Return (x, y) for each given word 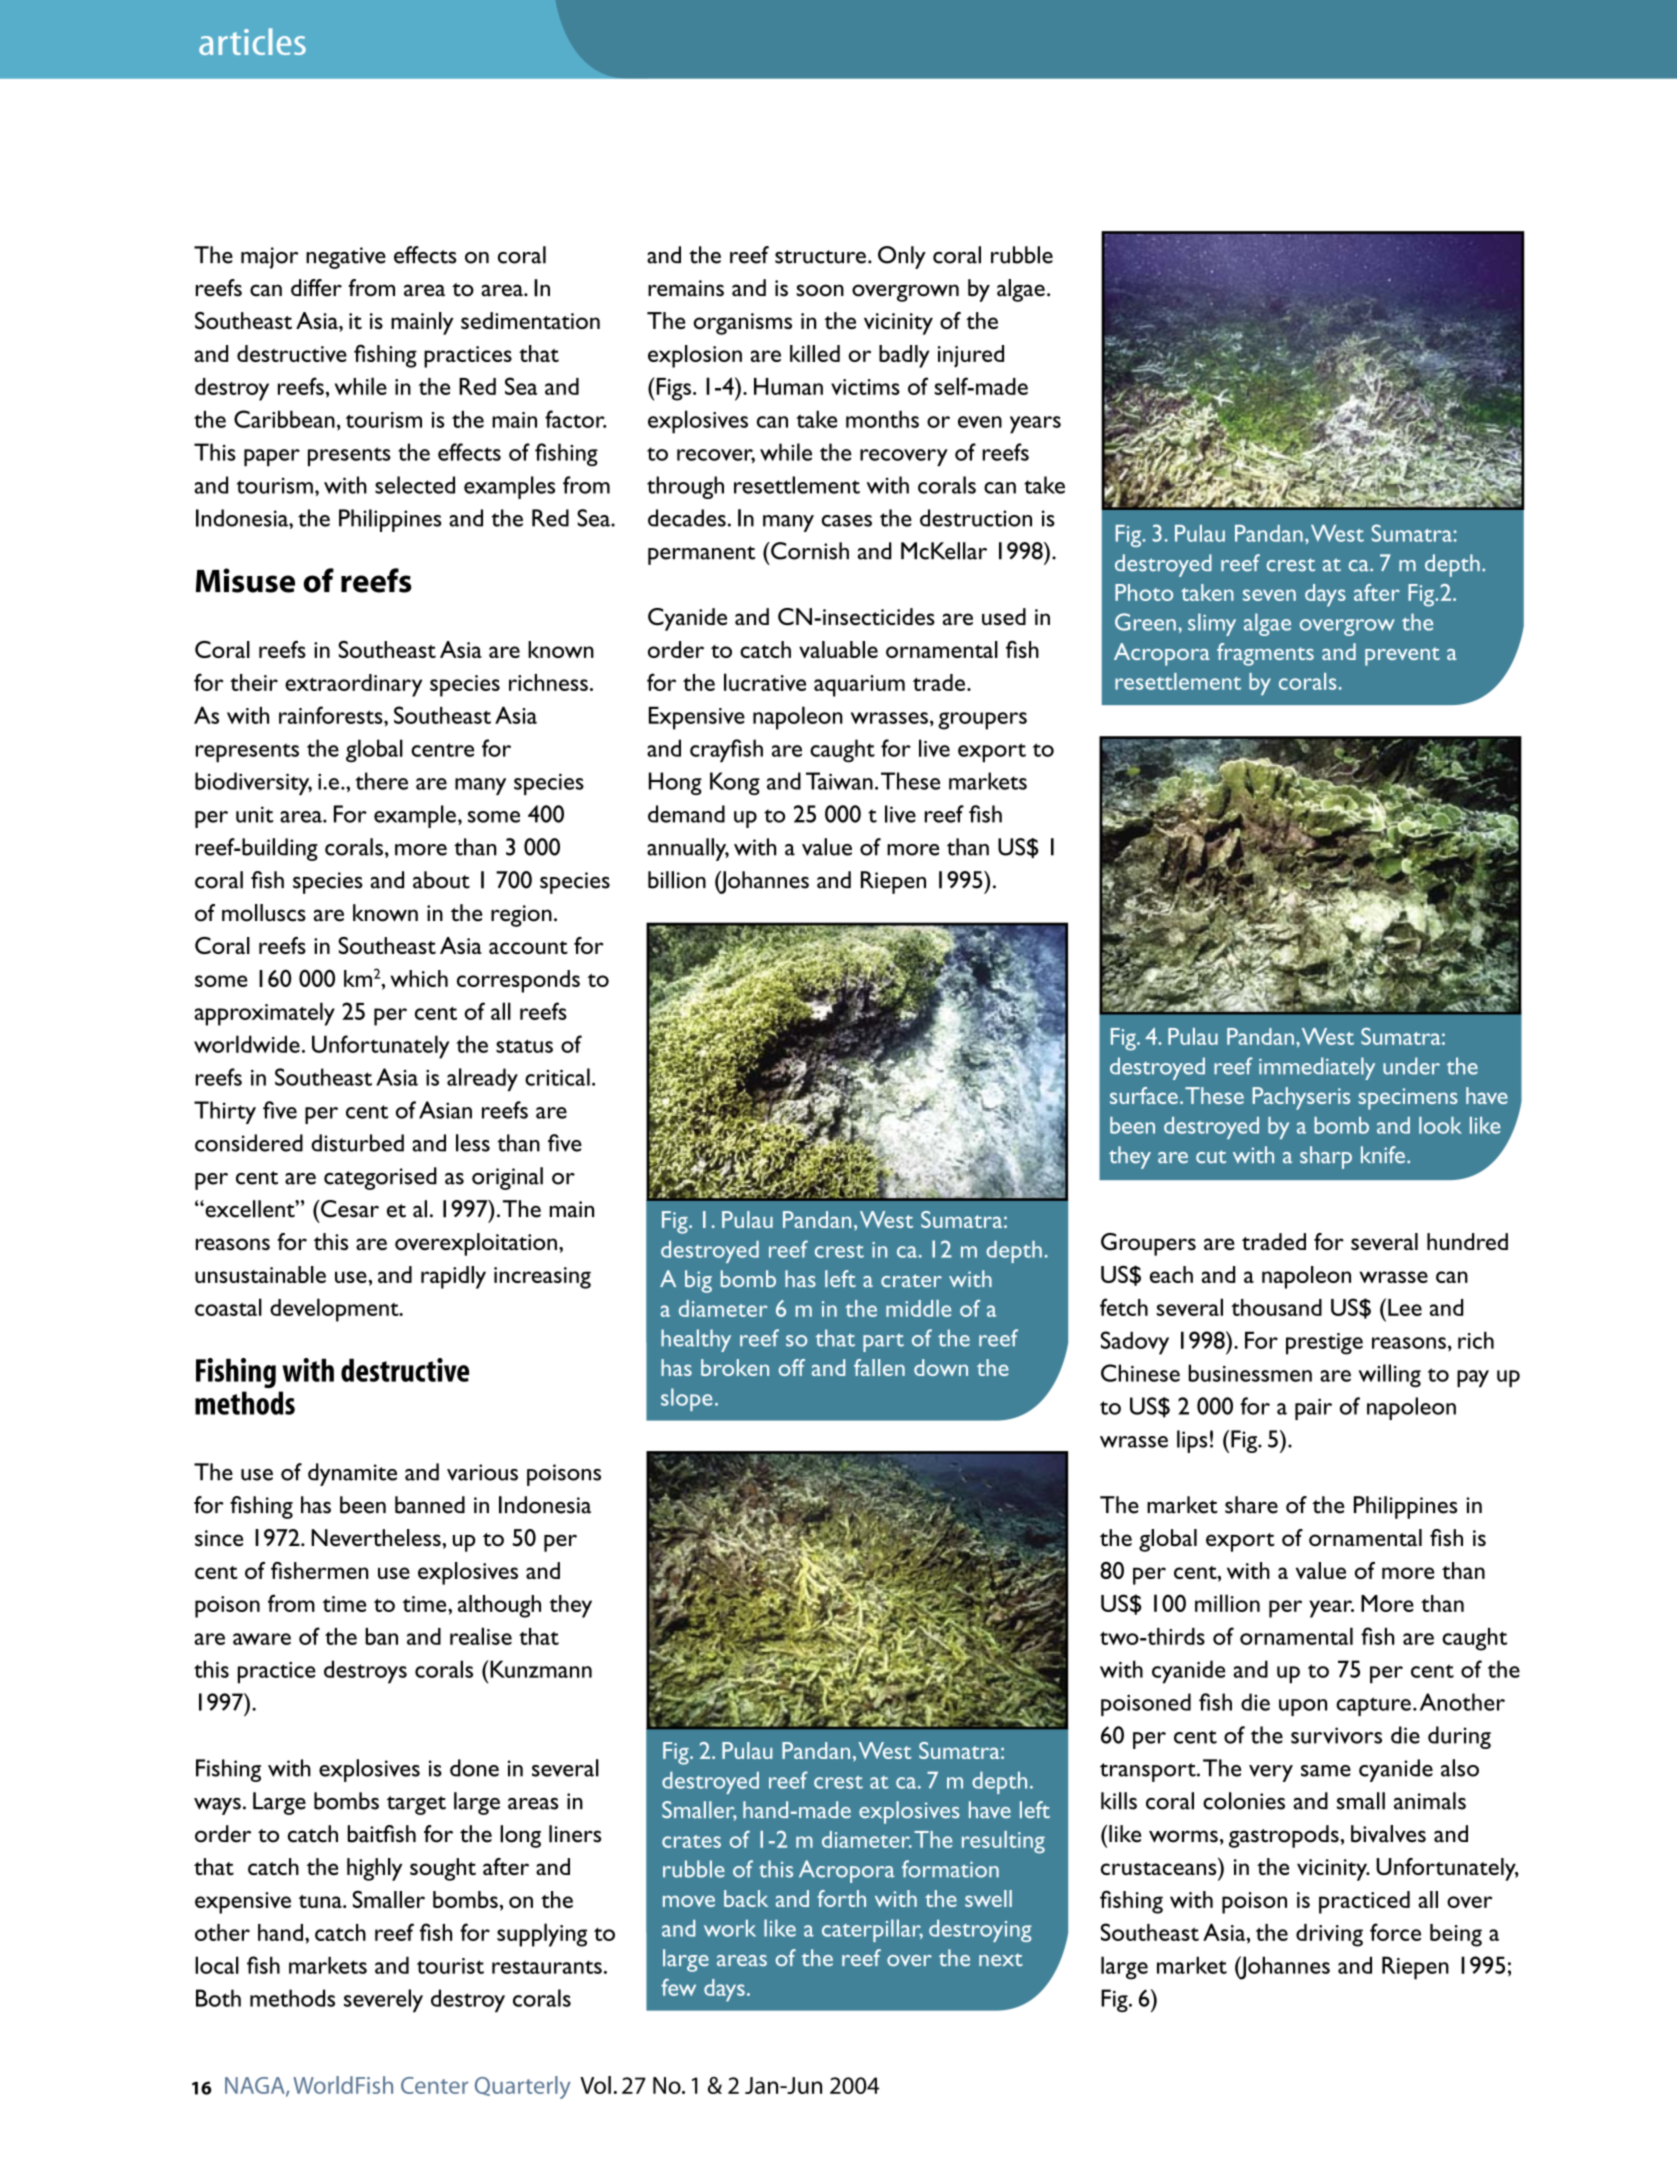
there (381, 781)
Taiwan (839, 781)
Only (902, 257)
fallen (879, 1367)
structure (820, 257)
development (335, 1310)
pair (1313, 1409)
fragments (1265, 654)
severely (383, 2001)
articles (252, 41)
